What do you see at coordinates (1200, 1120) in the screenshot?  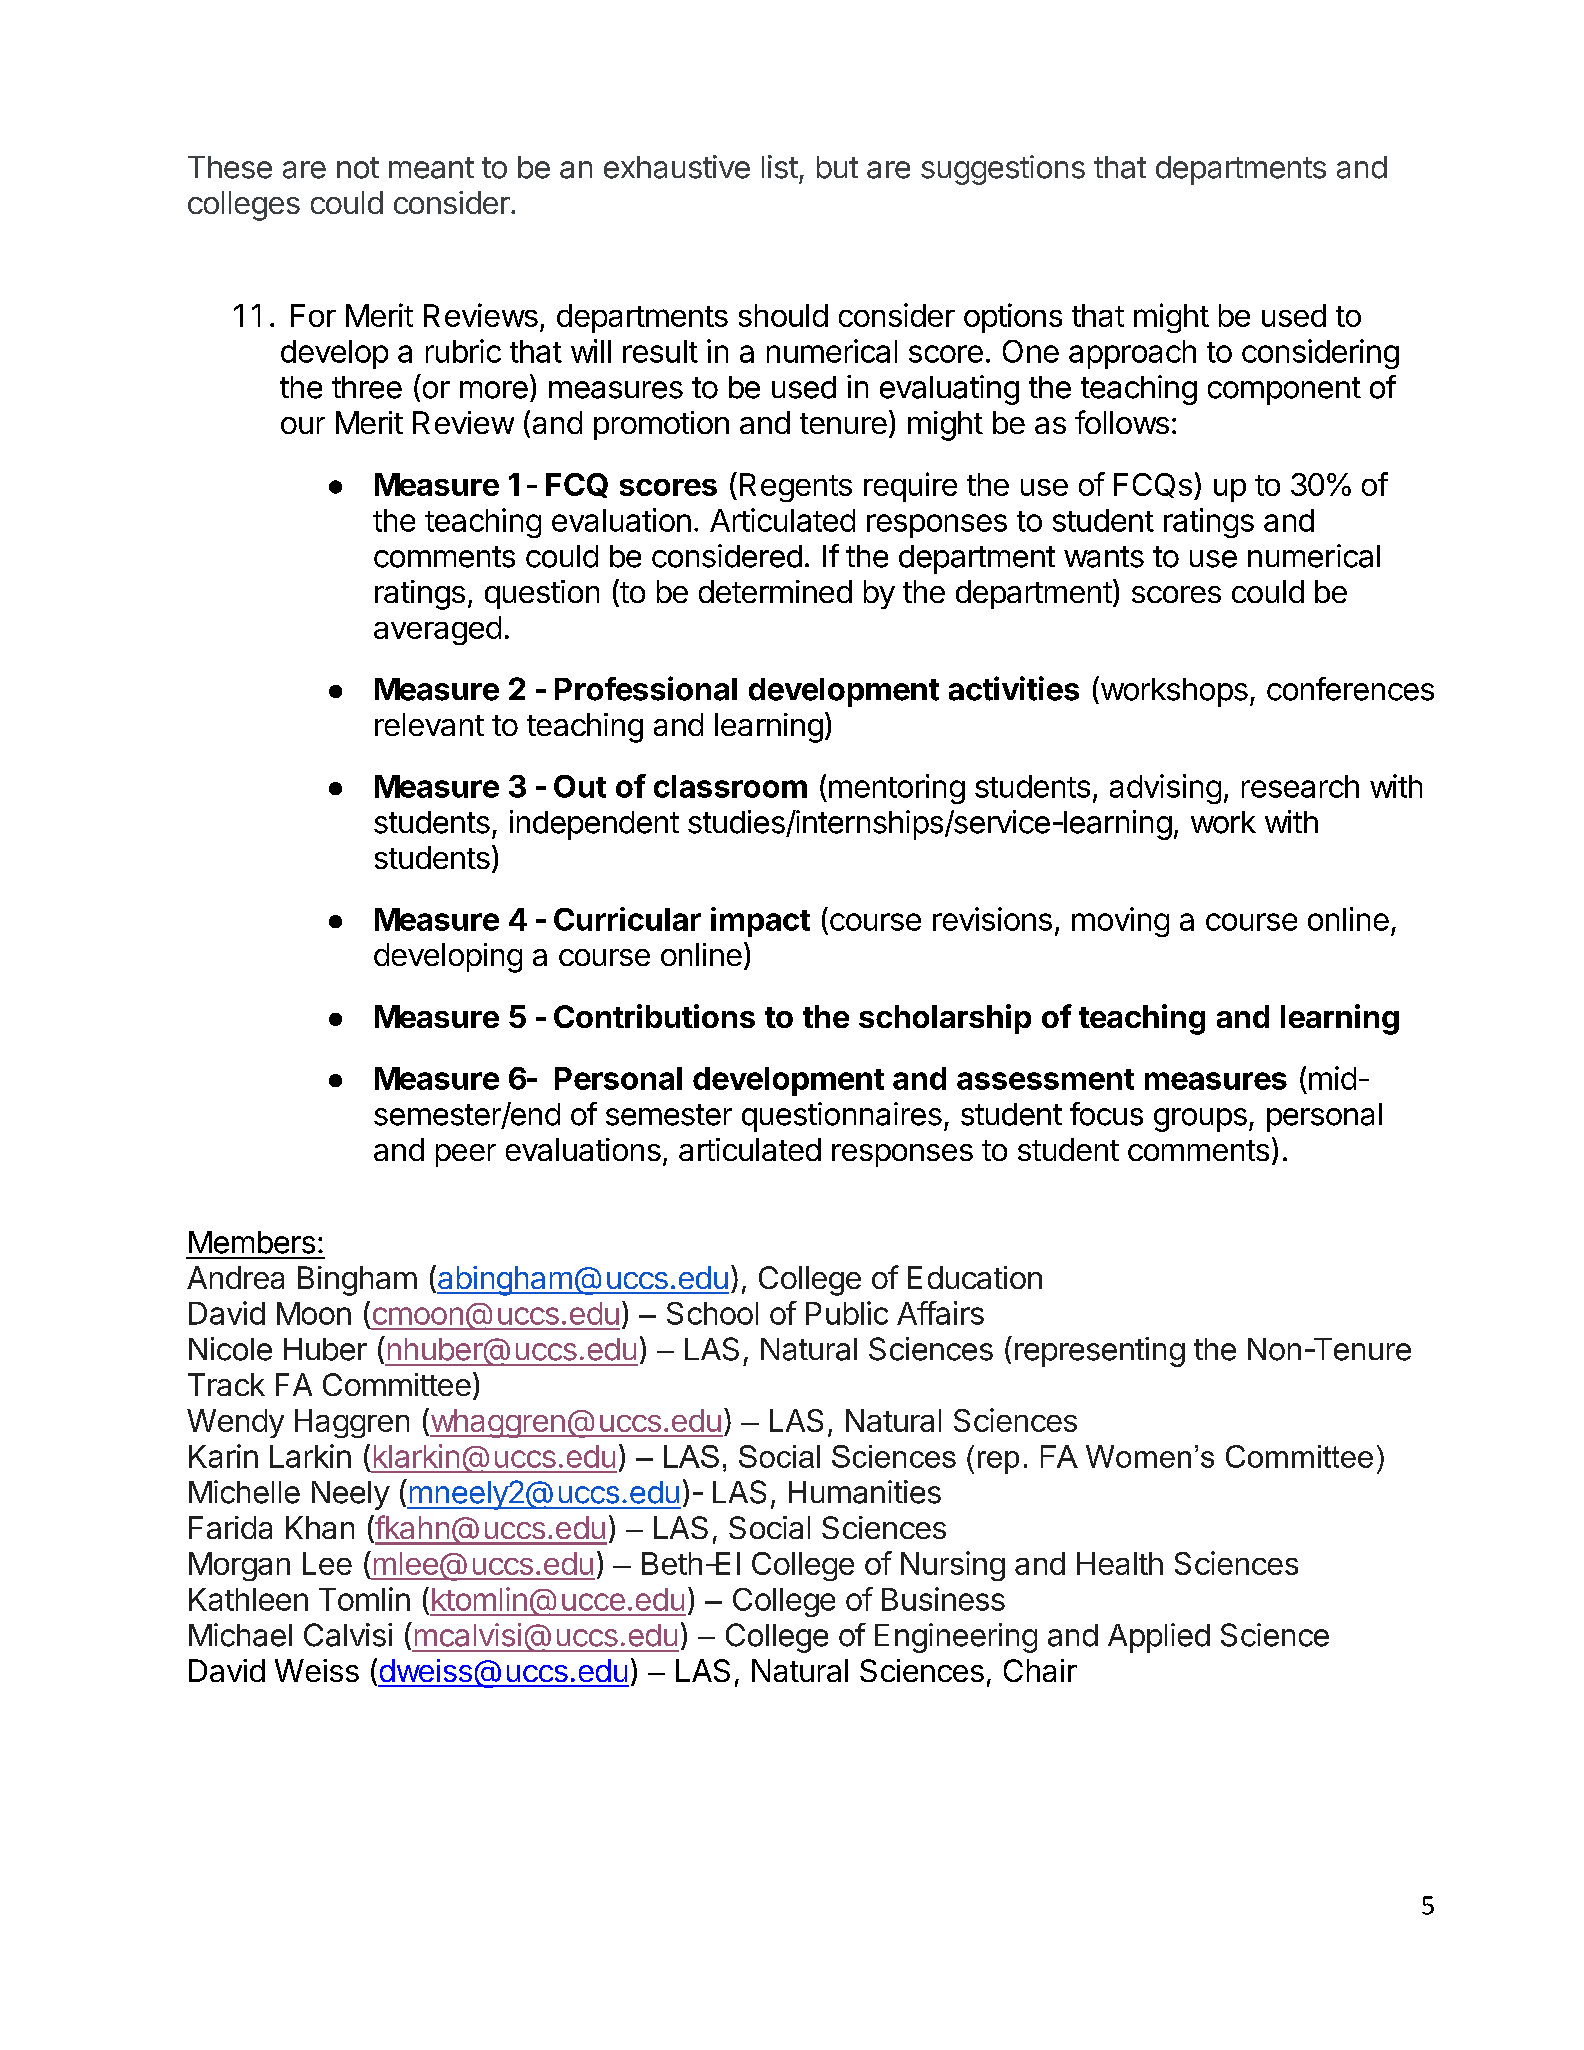 I see `groups` at bounding box center [1200, 1120].
